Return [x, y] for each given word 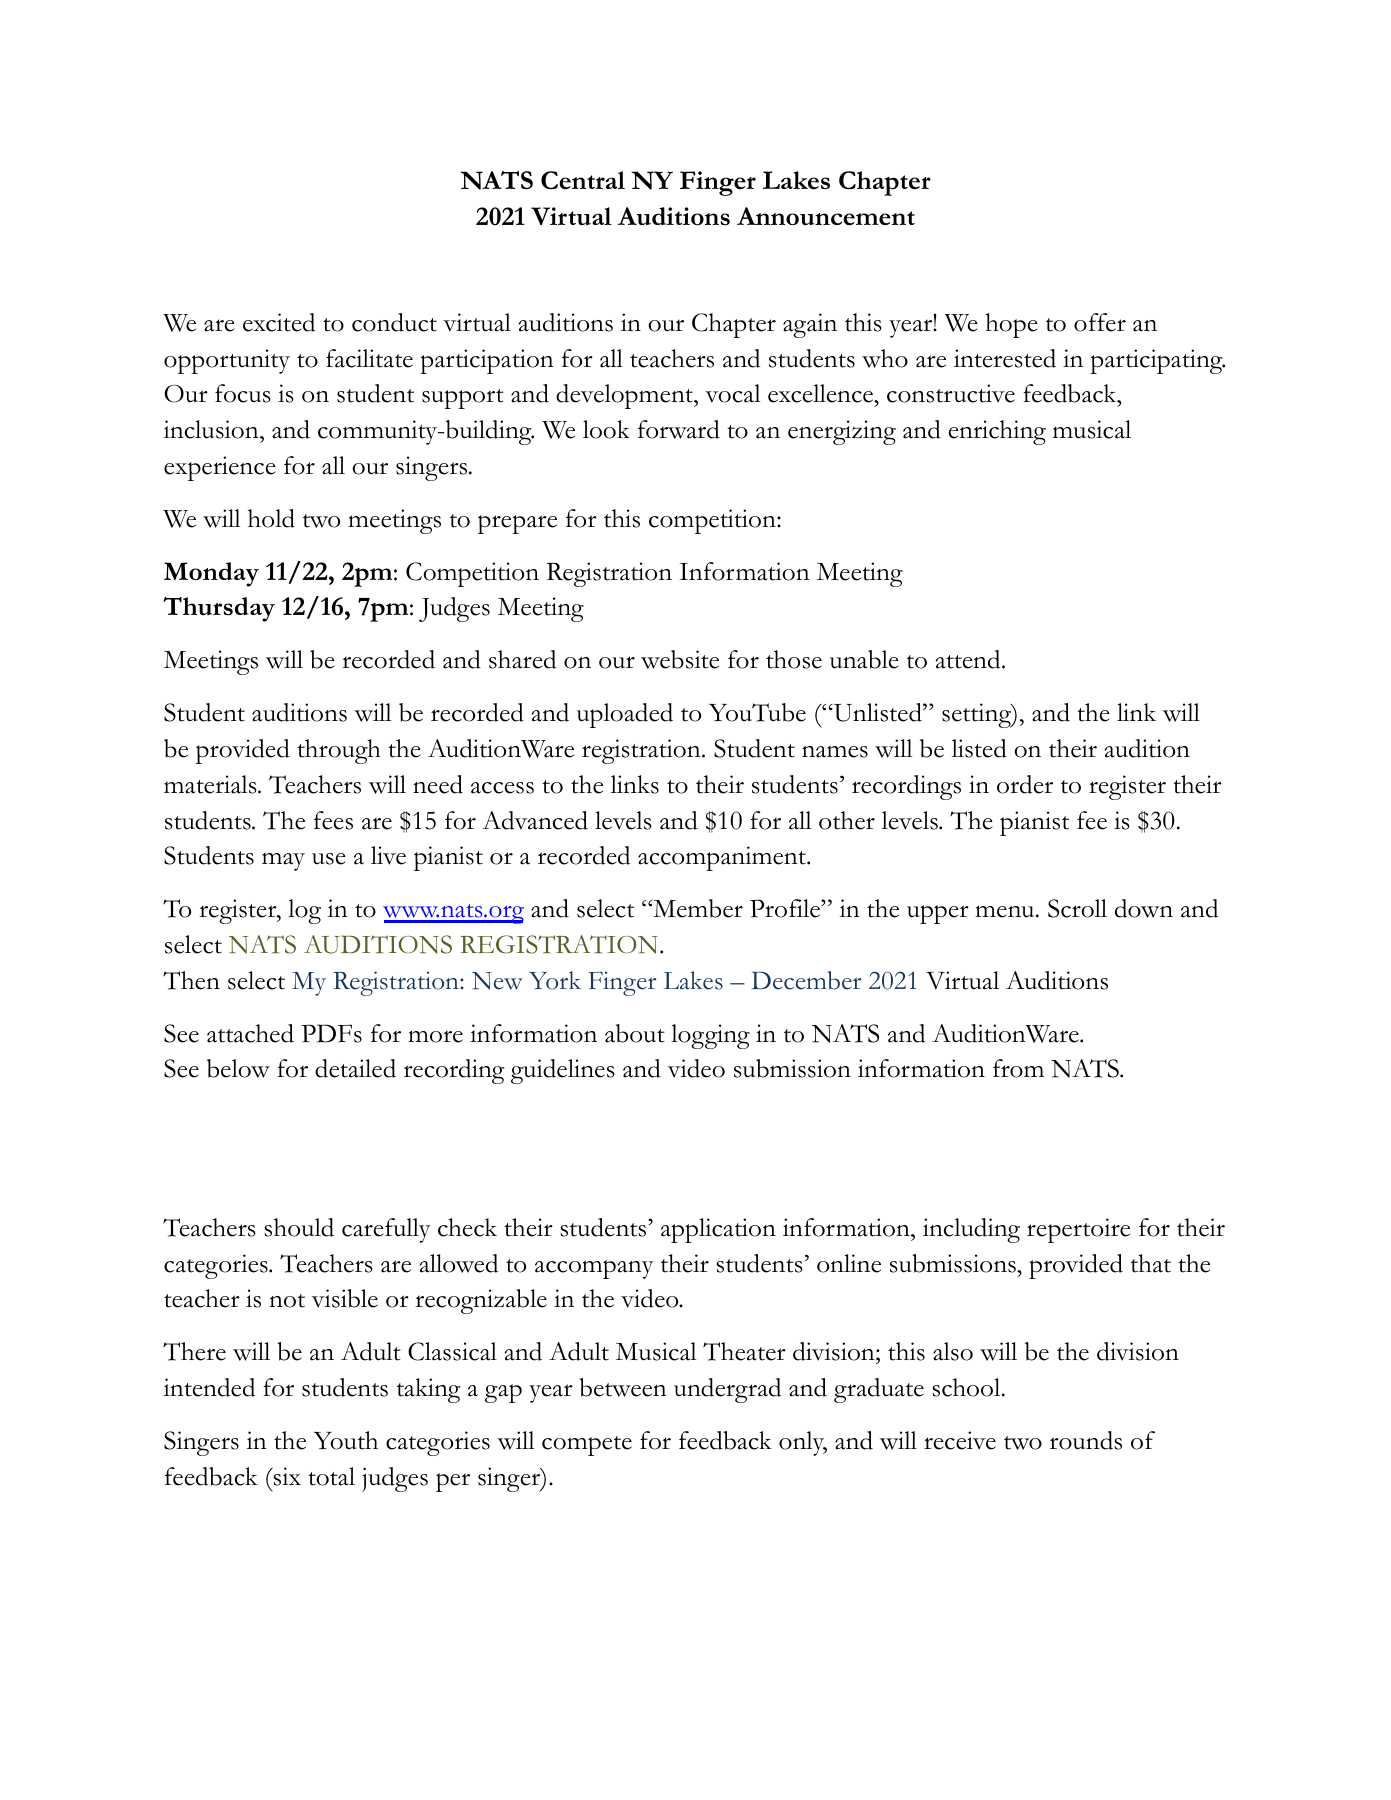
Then [191, 980]
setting [977, 715]
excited [279, 322]
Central [583, 180]
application [718, 1230]
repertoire [1078, 1230]
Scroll [1077, 908]
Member [697, 908]
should [299, 1227]
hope [1011, 325]
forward [679, 429]
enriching [997, 432]
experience [220, 468]
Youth [345, 1440]
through [339, 751]
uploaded [625, 715]
